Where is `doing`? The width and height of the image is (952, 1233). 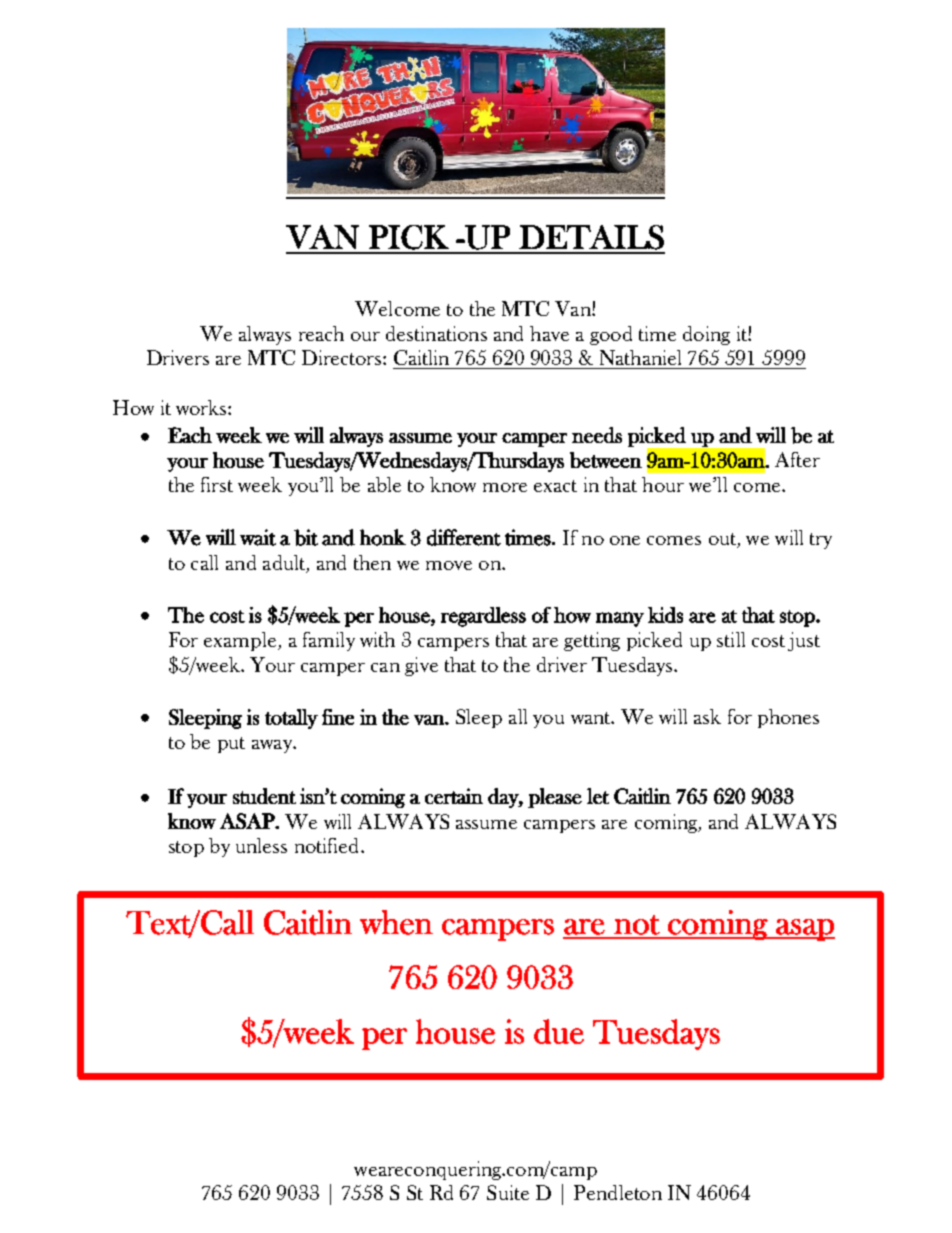 doing is located at coordinates (706, 335).
